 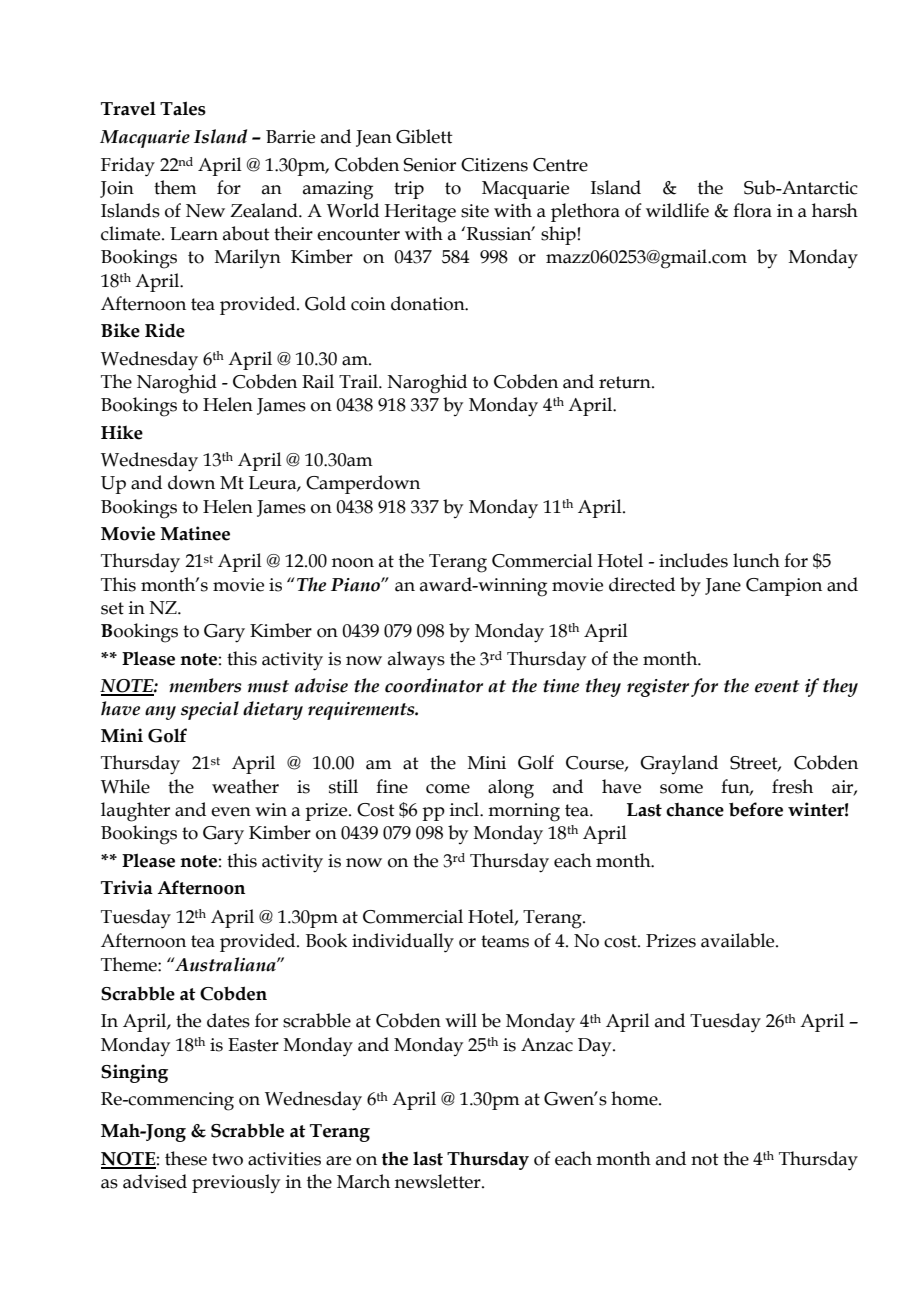 I want to click on flora, so click(x=752, y=210).
